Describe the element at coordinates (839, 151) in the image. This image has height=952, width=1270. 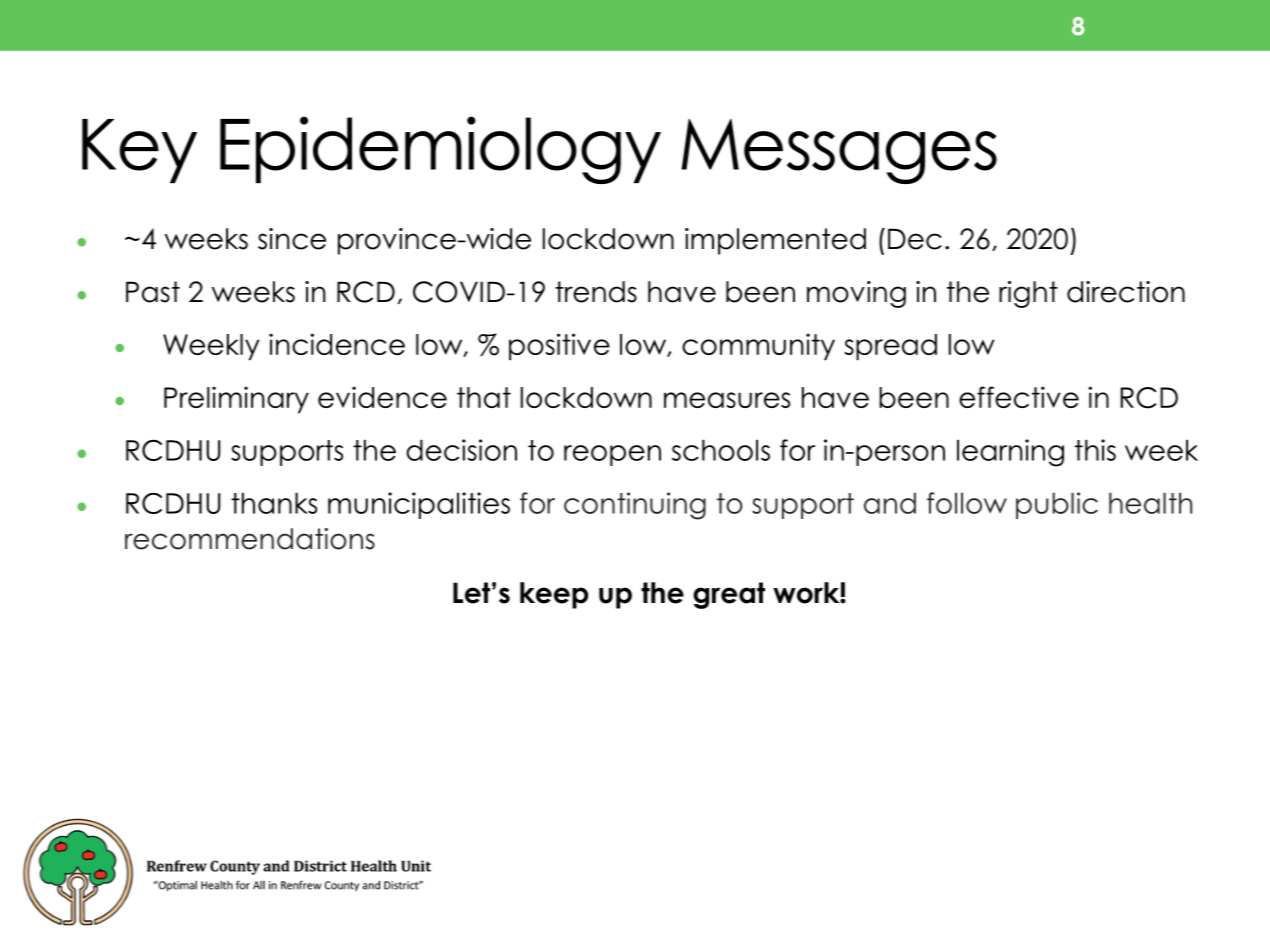
I see `Messages` at that location.
